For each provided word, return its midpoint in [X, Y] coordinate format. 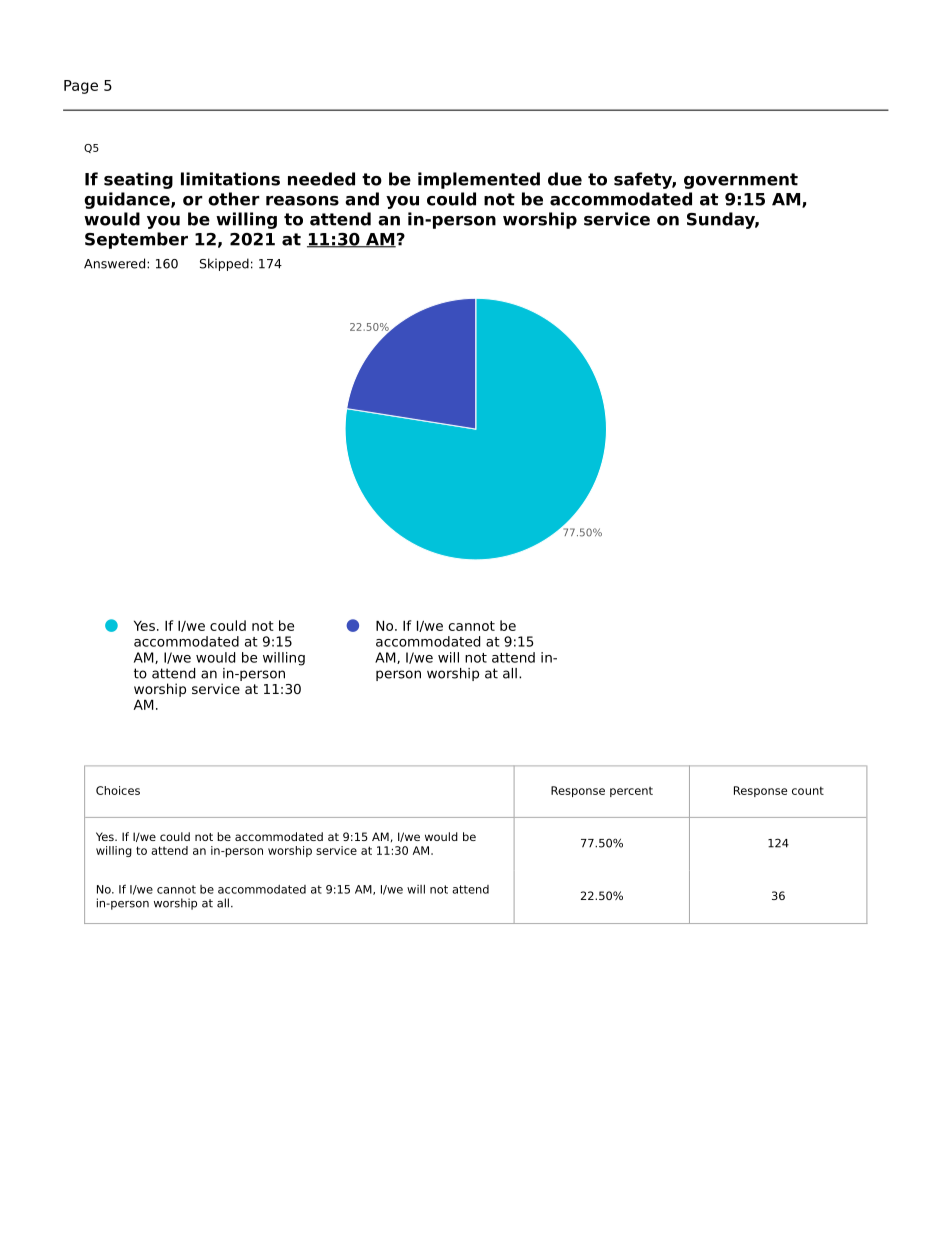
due [565, 179]
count [808, 790]
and [362, 199]
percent [631, 792]
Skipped [224, 264]
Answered [114, 263]
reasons [302, 201]
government [741, 181]
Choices [118, 790]
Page [81, 87]
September [136, 240]
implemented [479, 180]
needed [321, 179]
